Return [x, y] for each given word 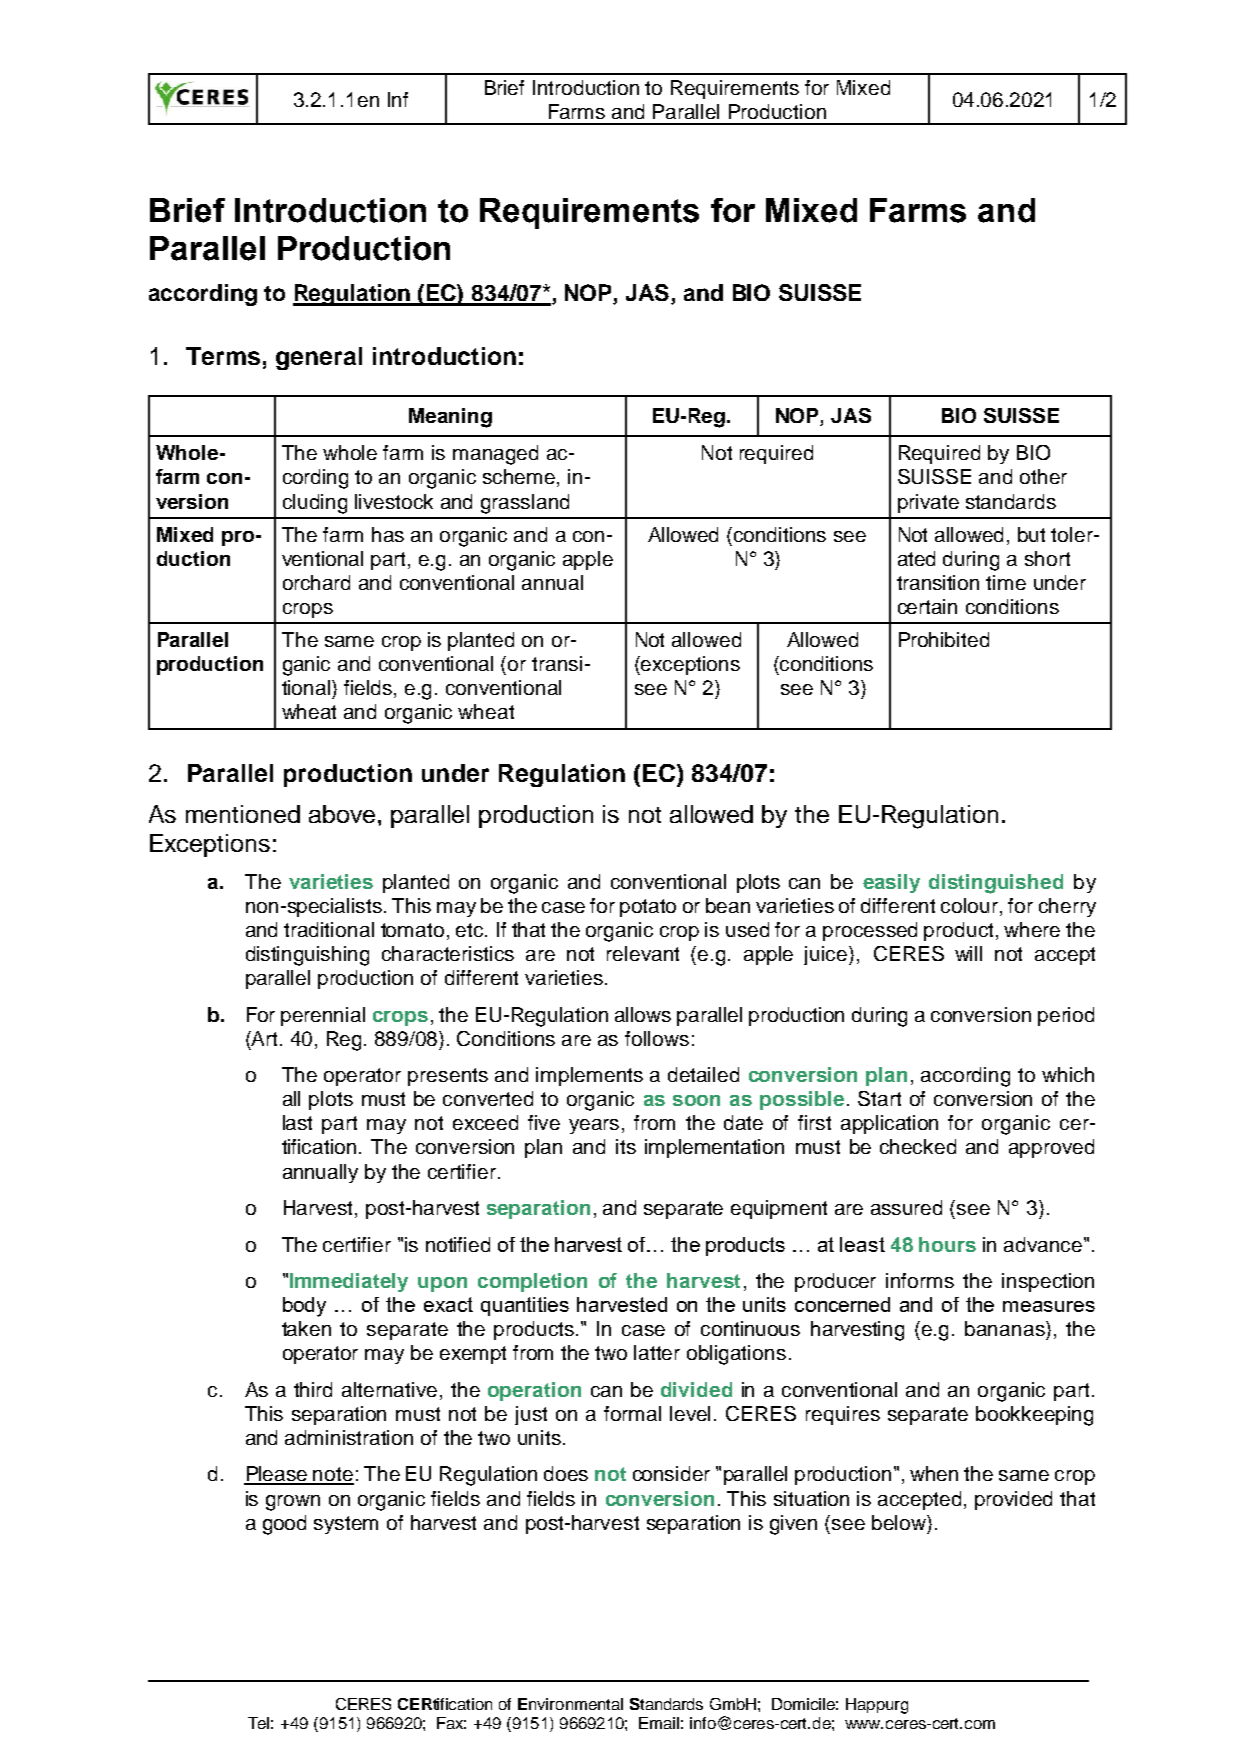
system [346, 1525]
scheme [520, 478]
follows [657, 1038]
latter [657, 1352]
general [319, 358]
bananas [1006, 1328]
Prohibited [944, 639]
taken [306, 1328]
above [342, 814]
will [968, 953]
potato [648, 908]
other [1043, 476]
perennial [323, 1016]
